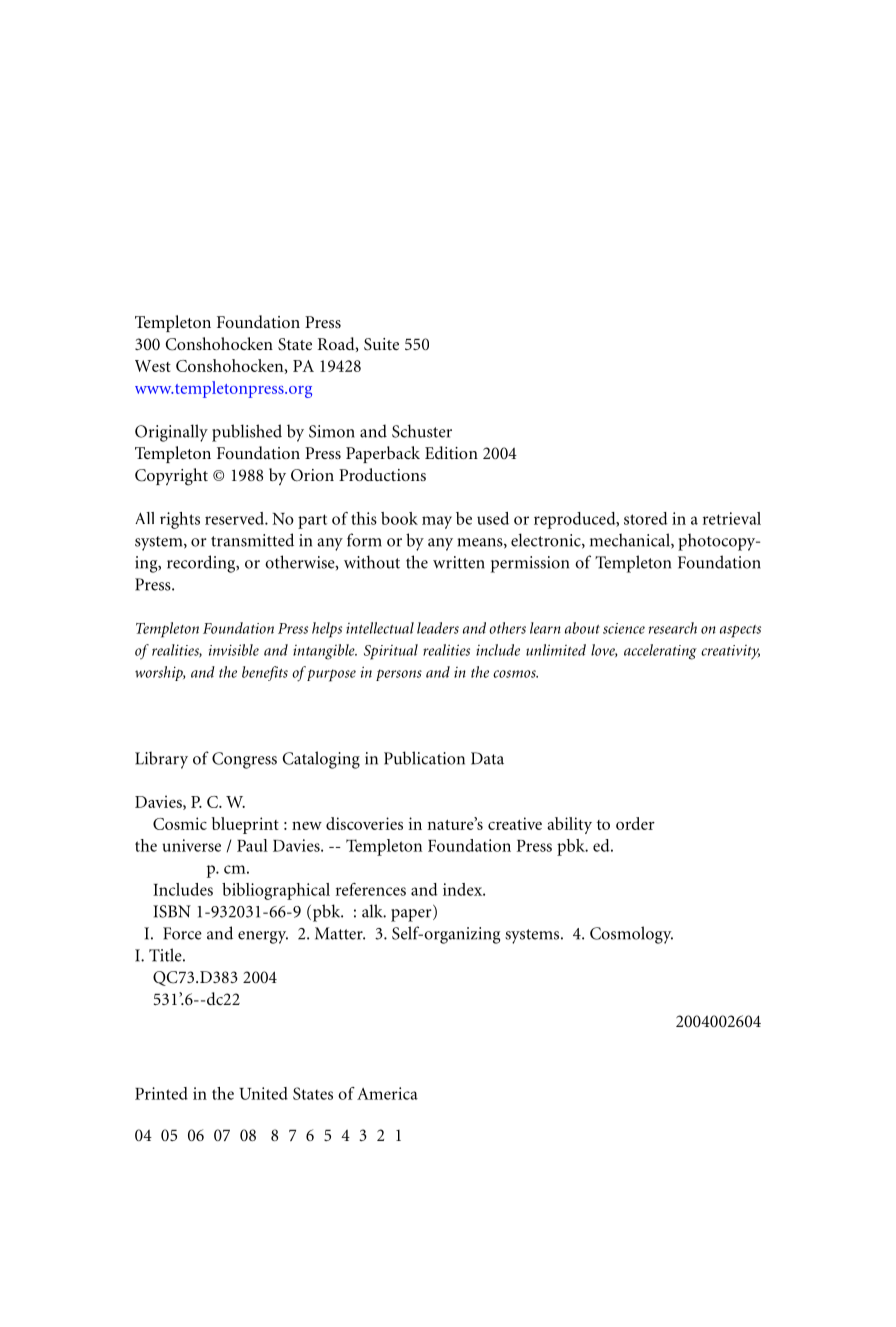 This screenshot has width=896, height=1327. Describe the element at coordinates (673, 628) in the screenshot. I see `research` at that location.
